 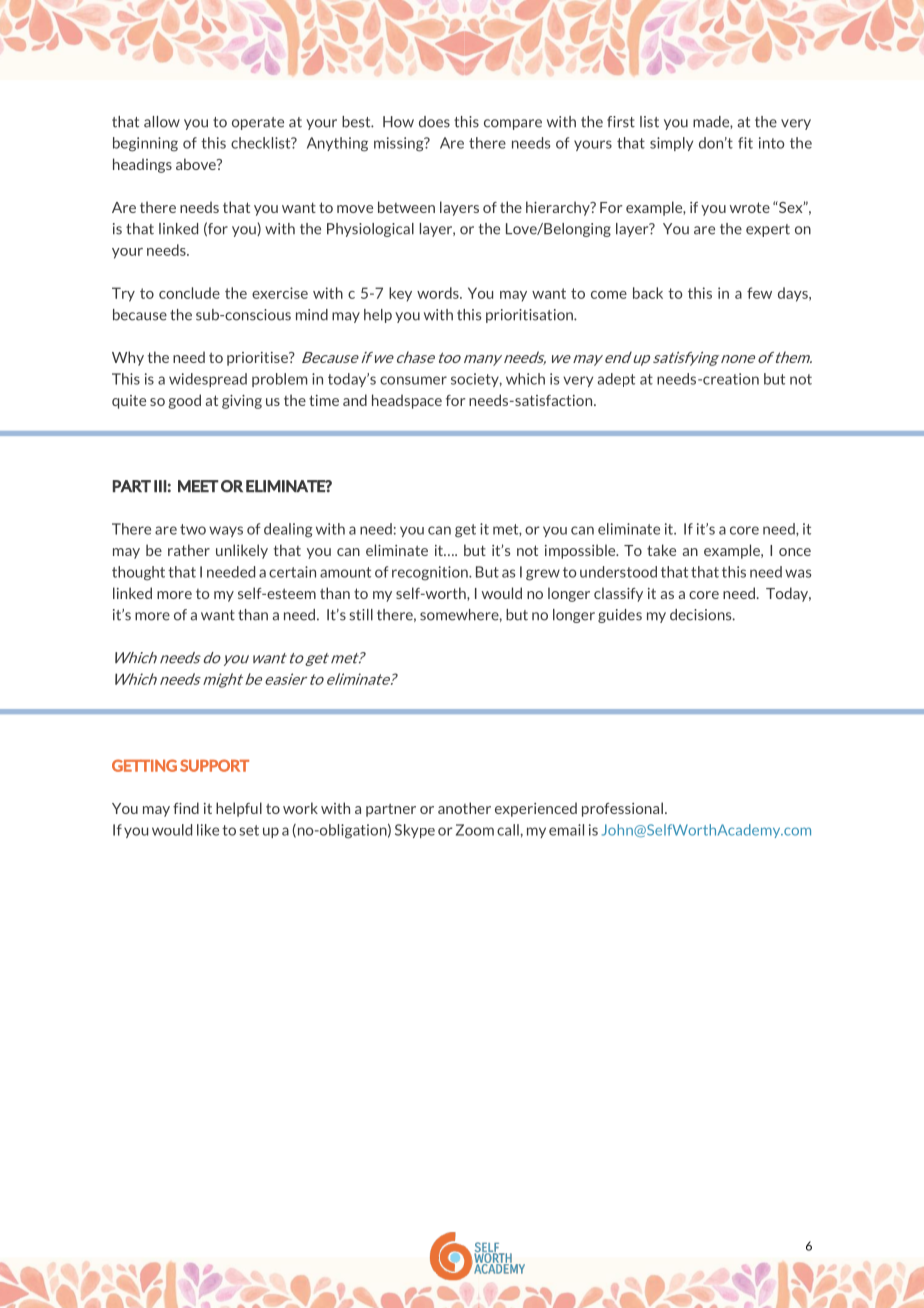 What do you see at coordinates (186, 808) in the document?
I see `find` at bounding box center [186, 808].
